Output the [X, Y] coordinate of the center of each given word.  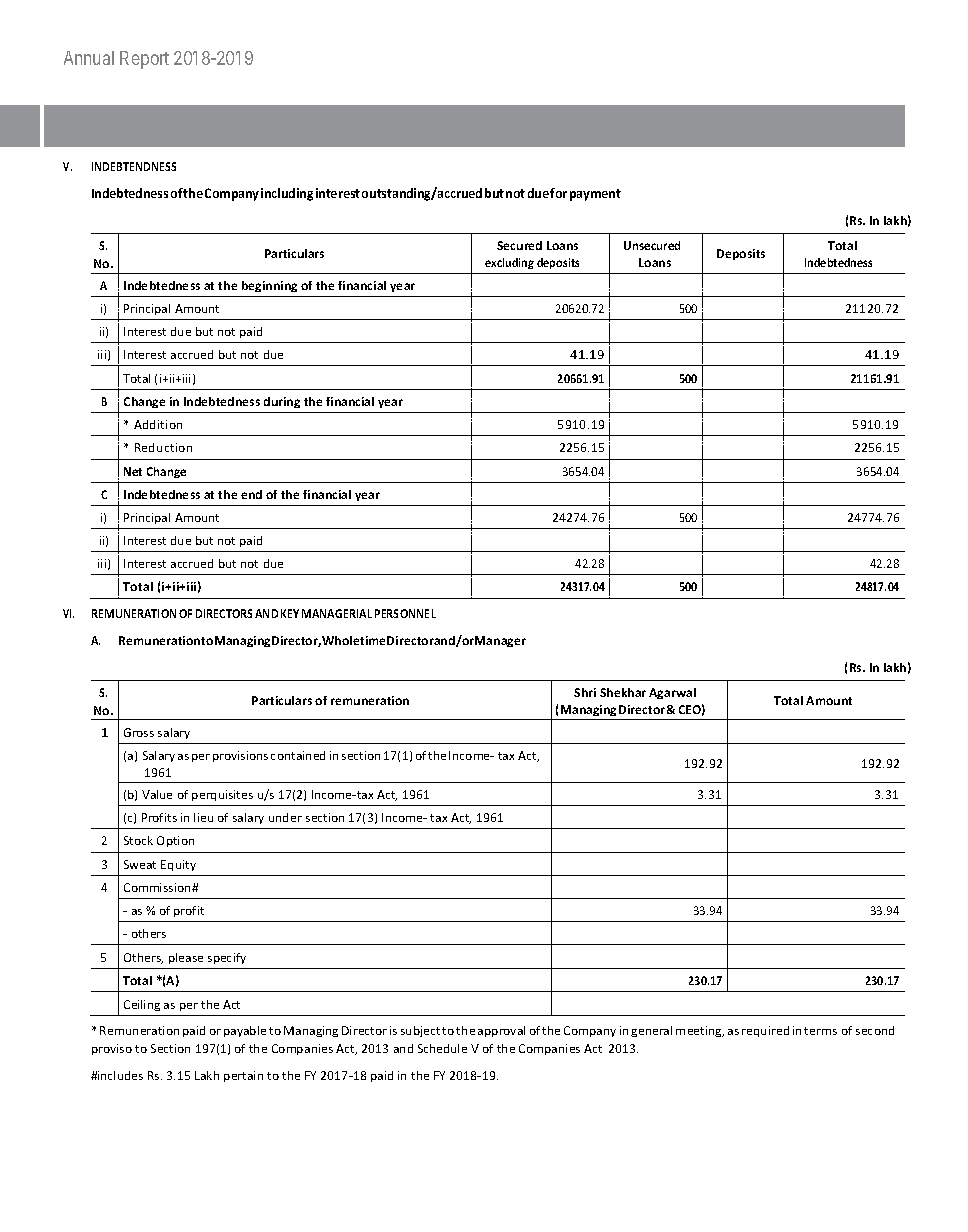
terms [820, 1031]
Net [133, 471]
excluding [509, 263]
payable [245, 1031]
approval [501, 1031]
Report [144, 60]
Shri [585, 692]
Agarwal [672, 693]
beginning [269, 286]
